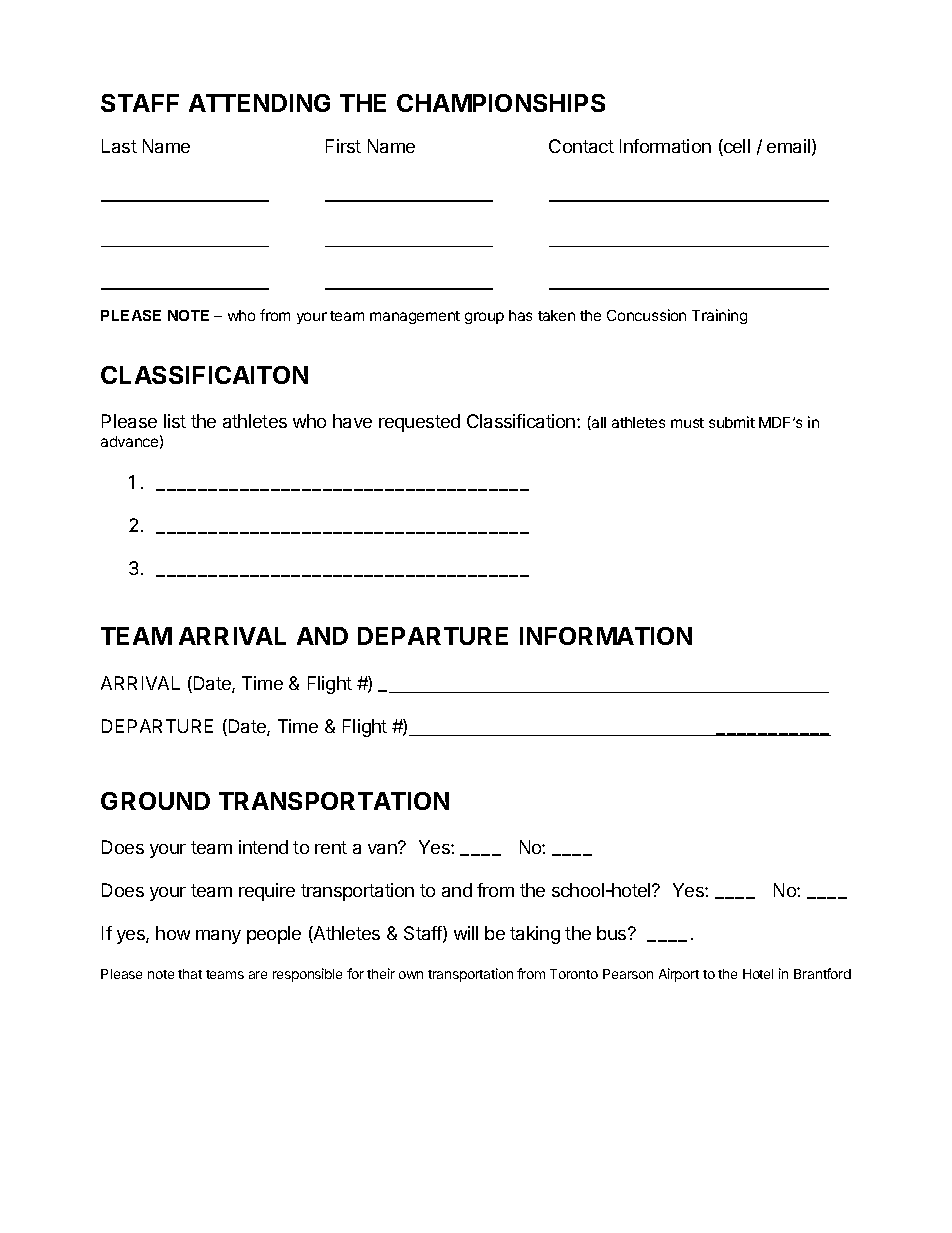 The image size is (952, 1233). I want to click on CHAMPIONSHIPS, so click(501, 103).
